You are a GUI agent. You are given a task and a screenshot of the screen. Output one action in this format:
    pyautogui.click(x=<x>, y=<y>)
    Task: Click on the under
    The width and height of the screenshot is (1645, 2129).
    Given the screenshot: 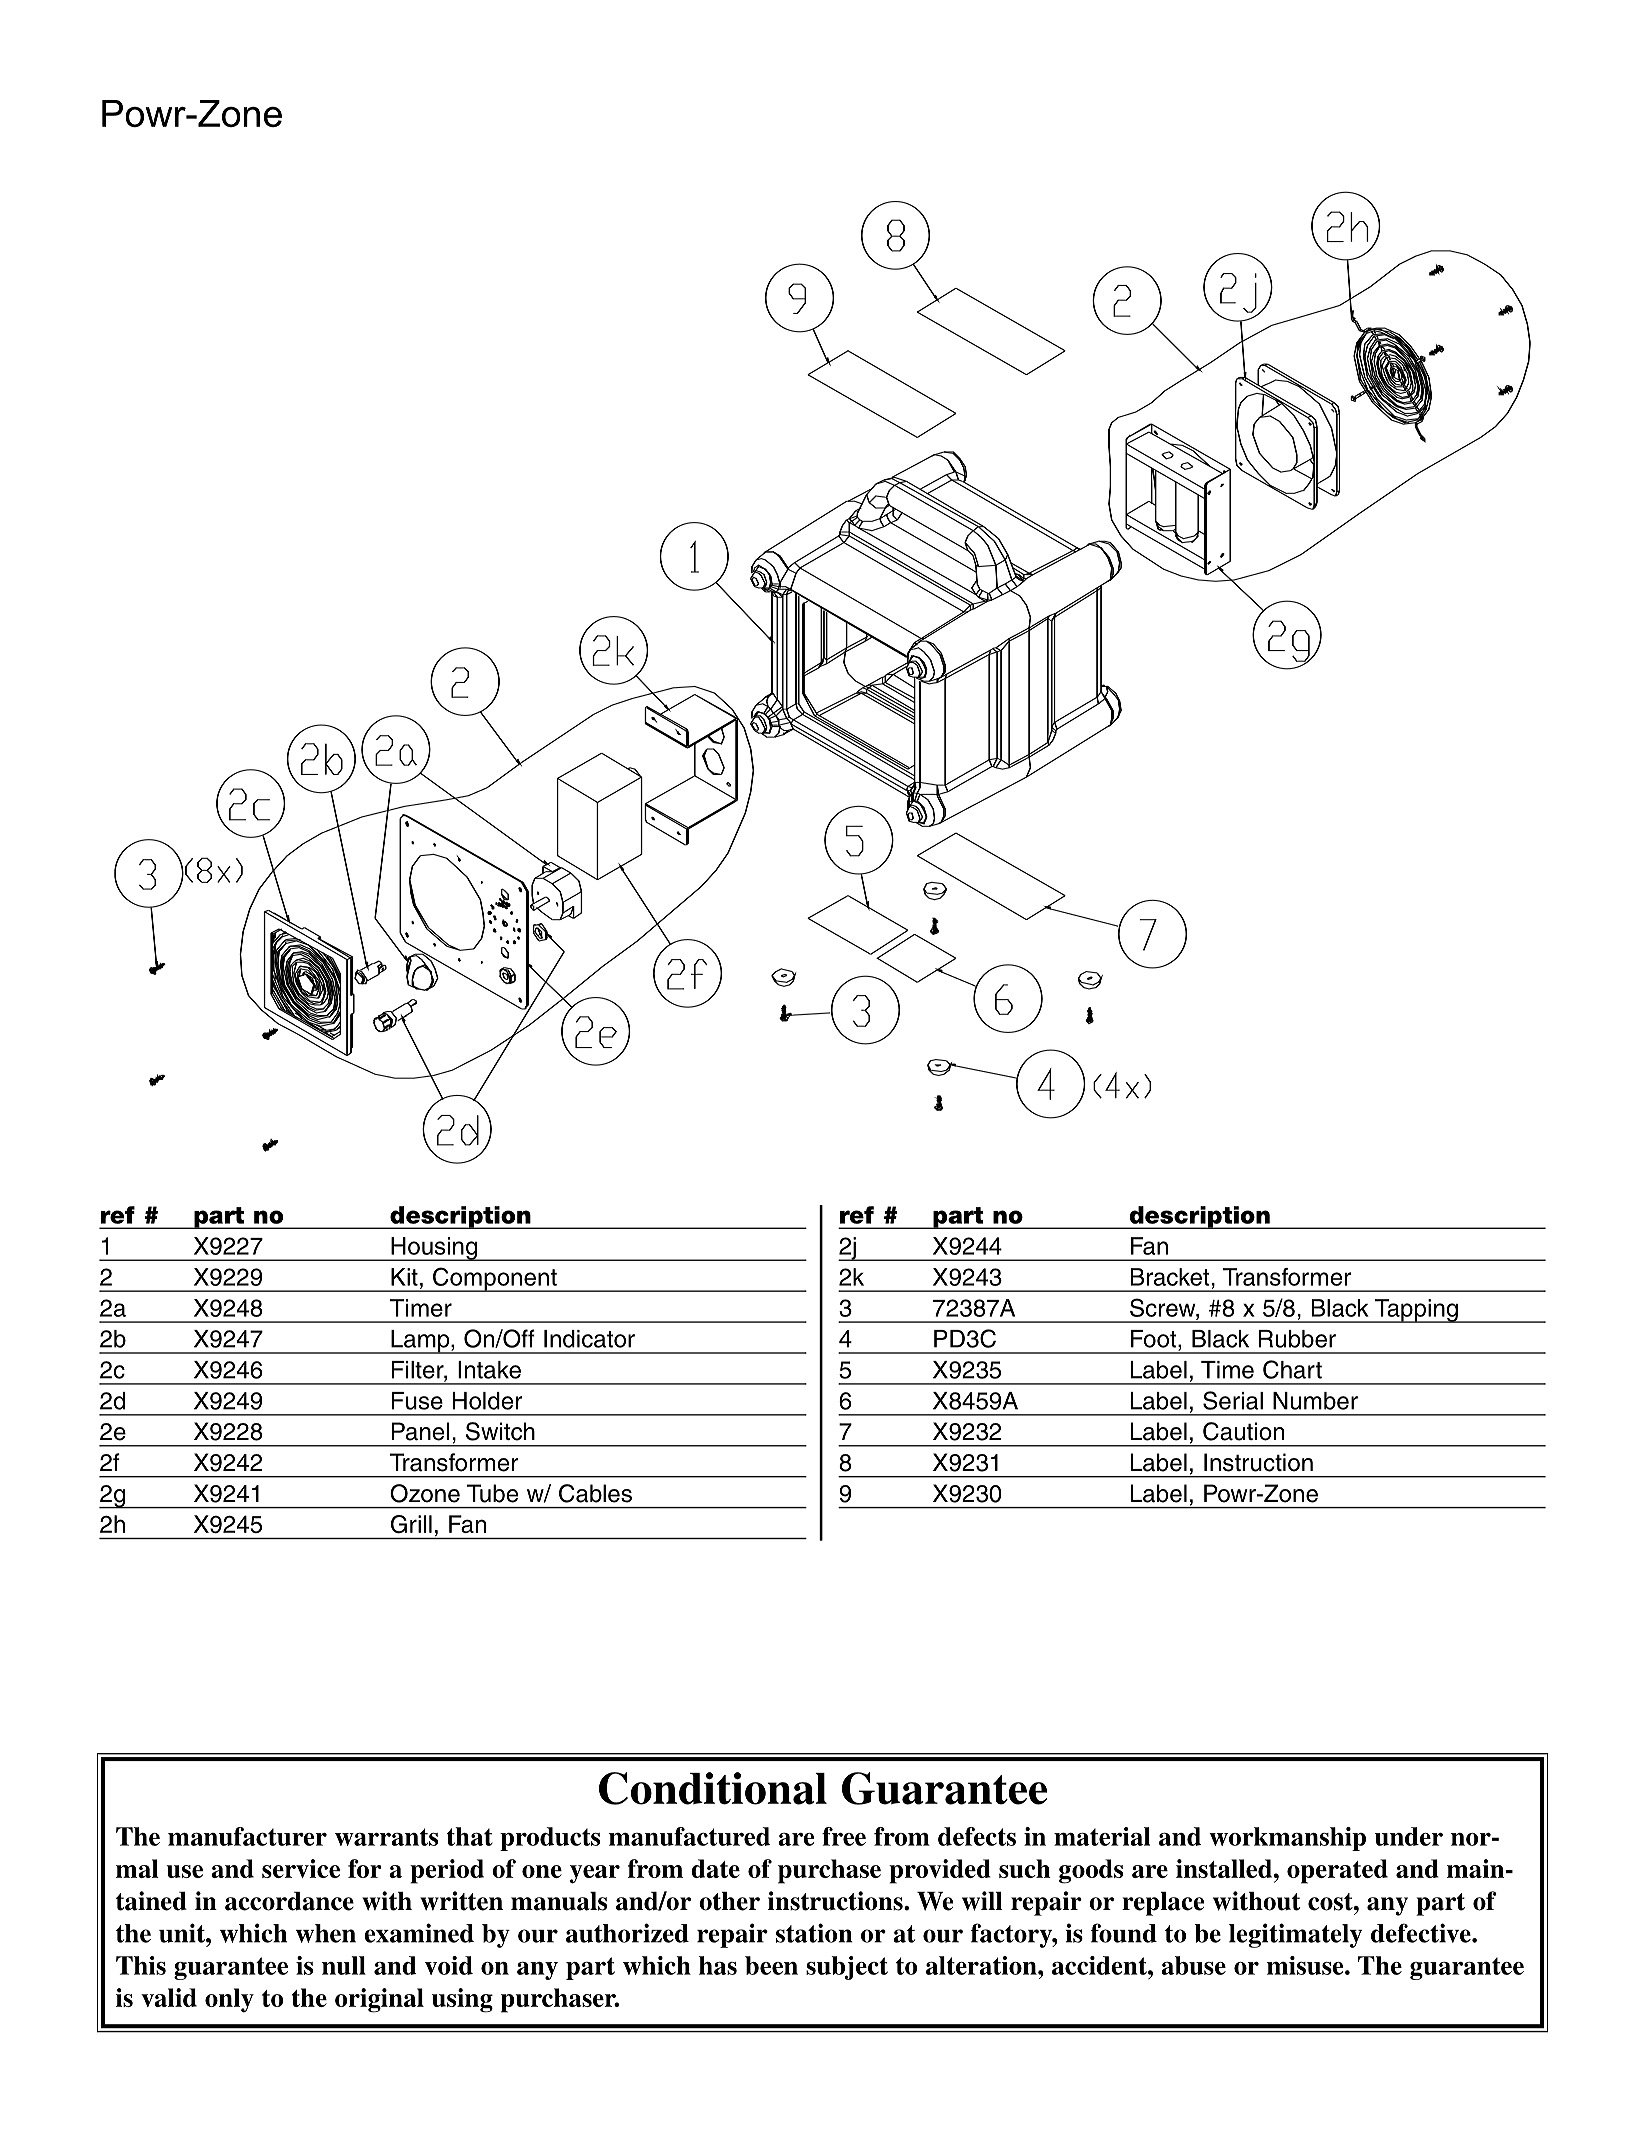 What is the action you would take?
    pyautogui.click(x=1409, y=1836)
